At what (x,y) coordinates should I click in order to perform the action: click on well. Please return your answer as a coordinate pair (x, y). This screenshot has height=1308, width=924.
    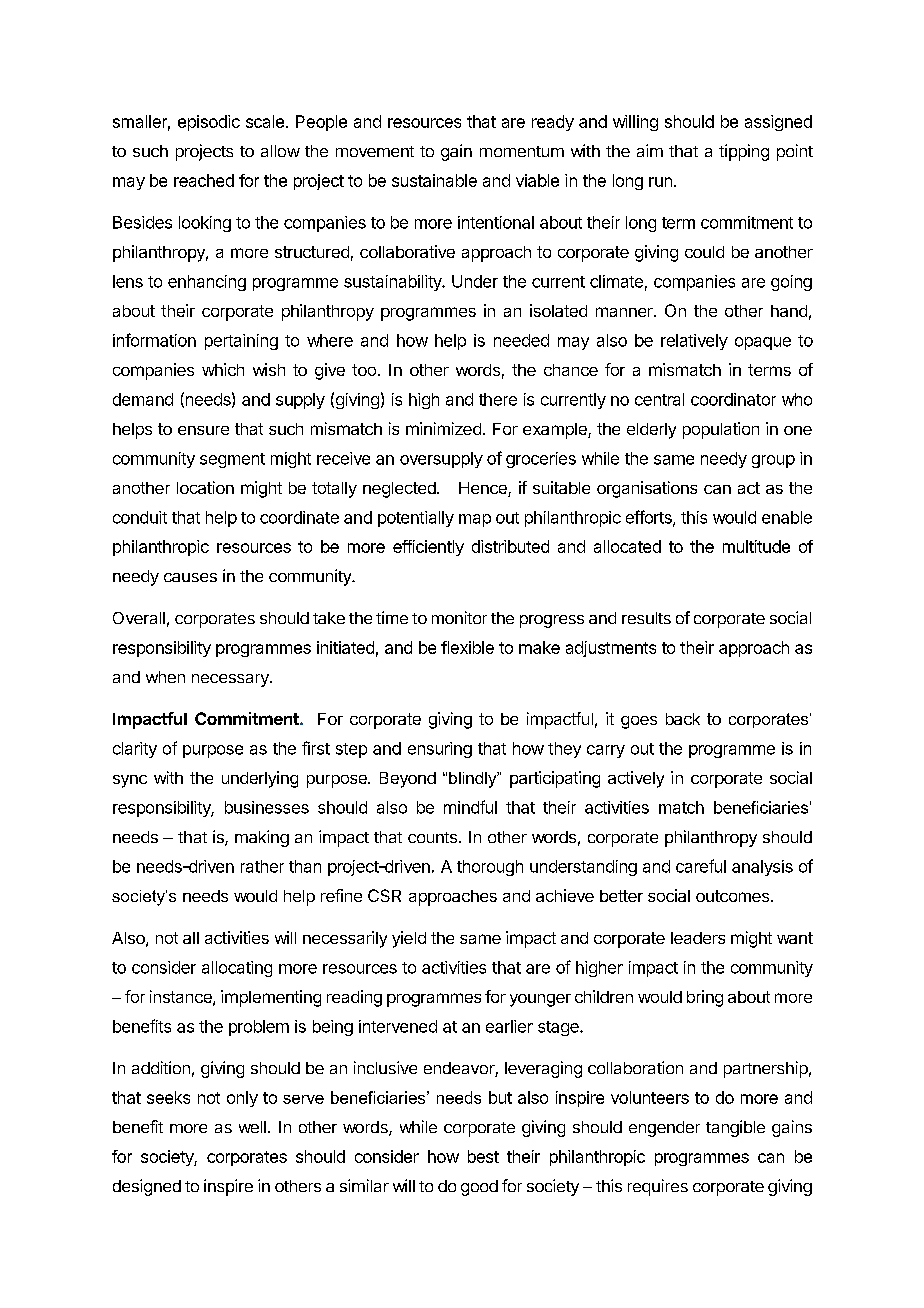
    Looking at the image, I should click on (252, 1127).
